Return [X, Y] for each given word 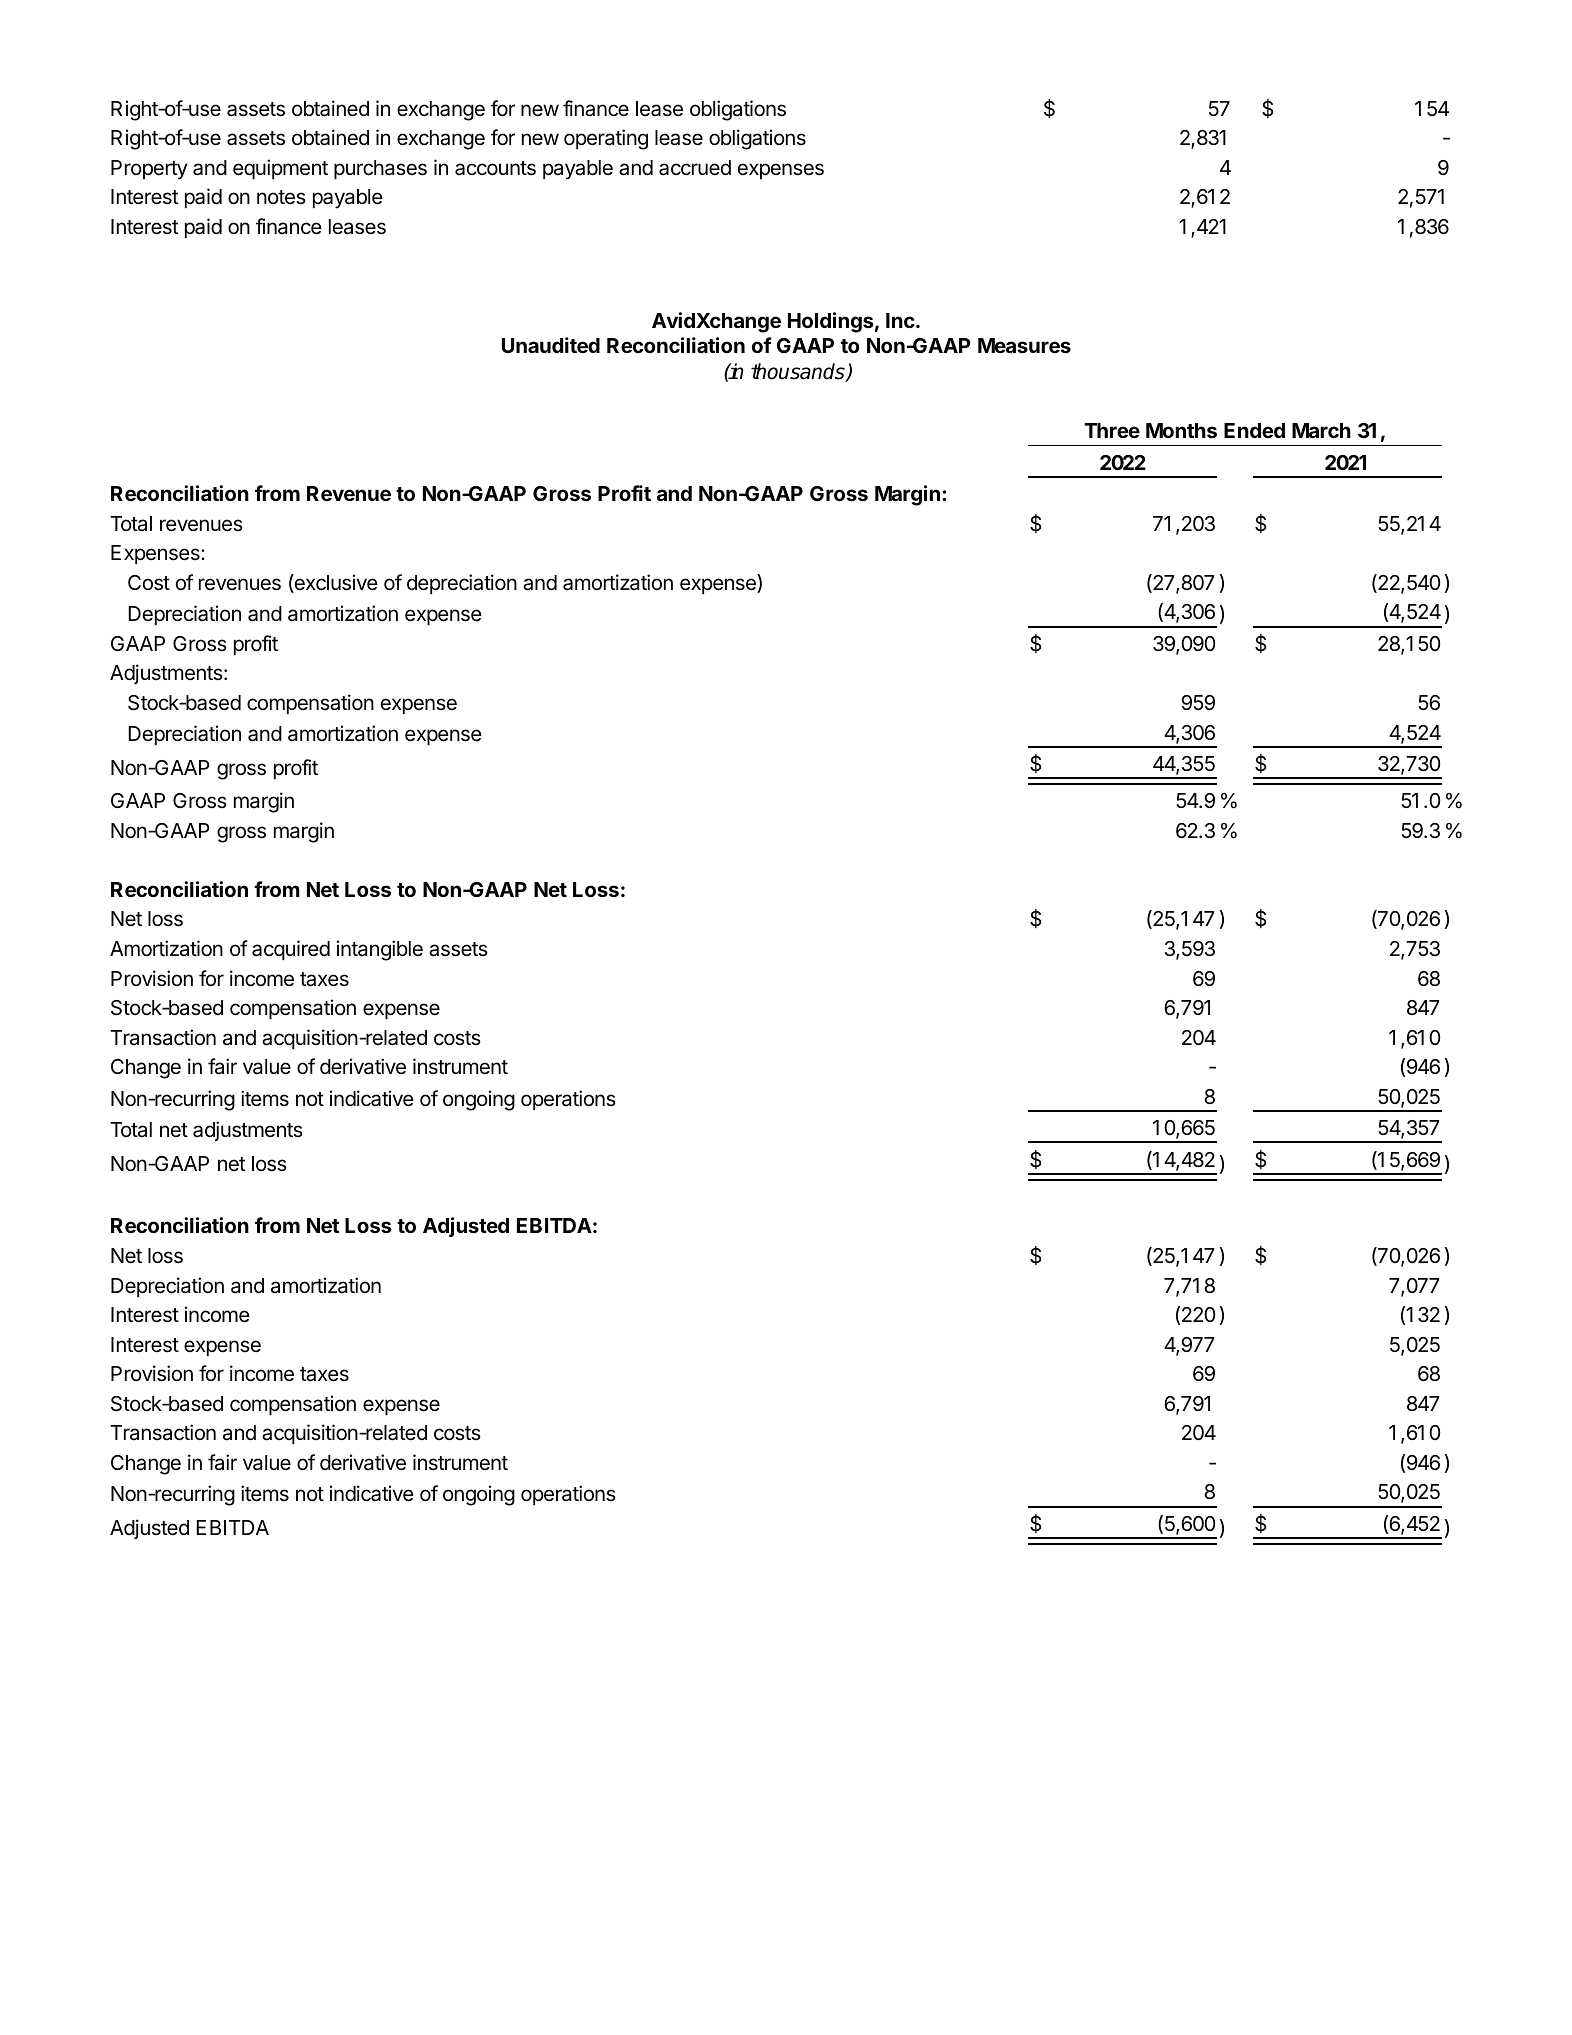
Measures [1024, 345]
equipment [280, 169]
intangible [380, 950]
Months [1181, 430]
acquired [291, 950]
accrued [695, 168]
